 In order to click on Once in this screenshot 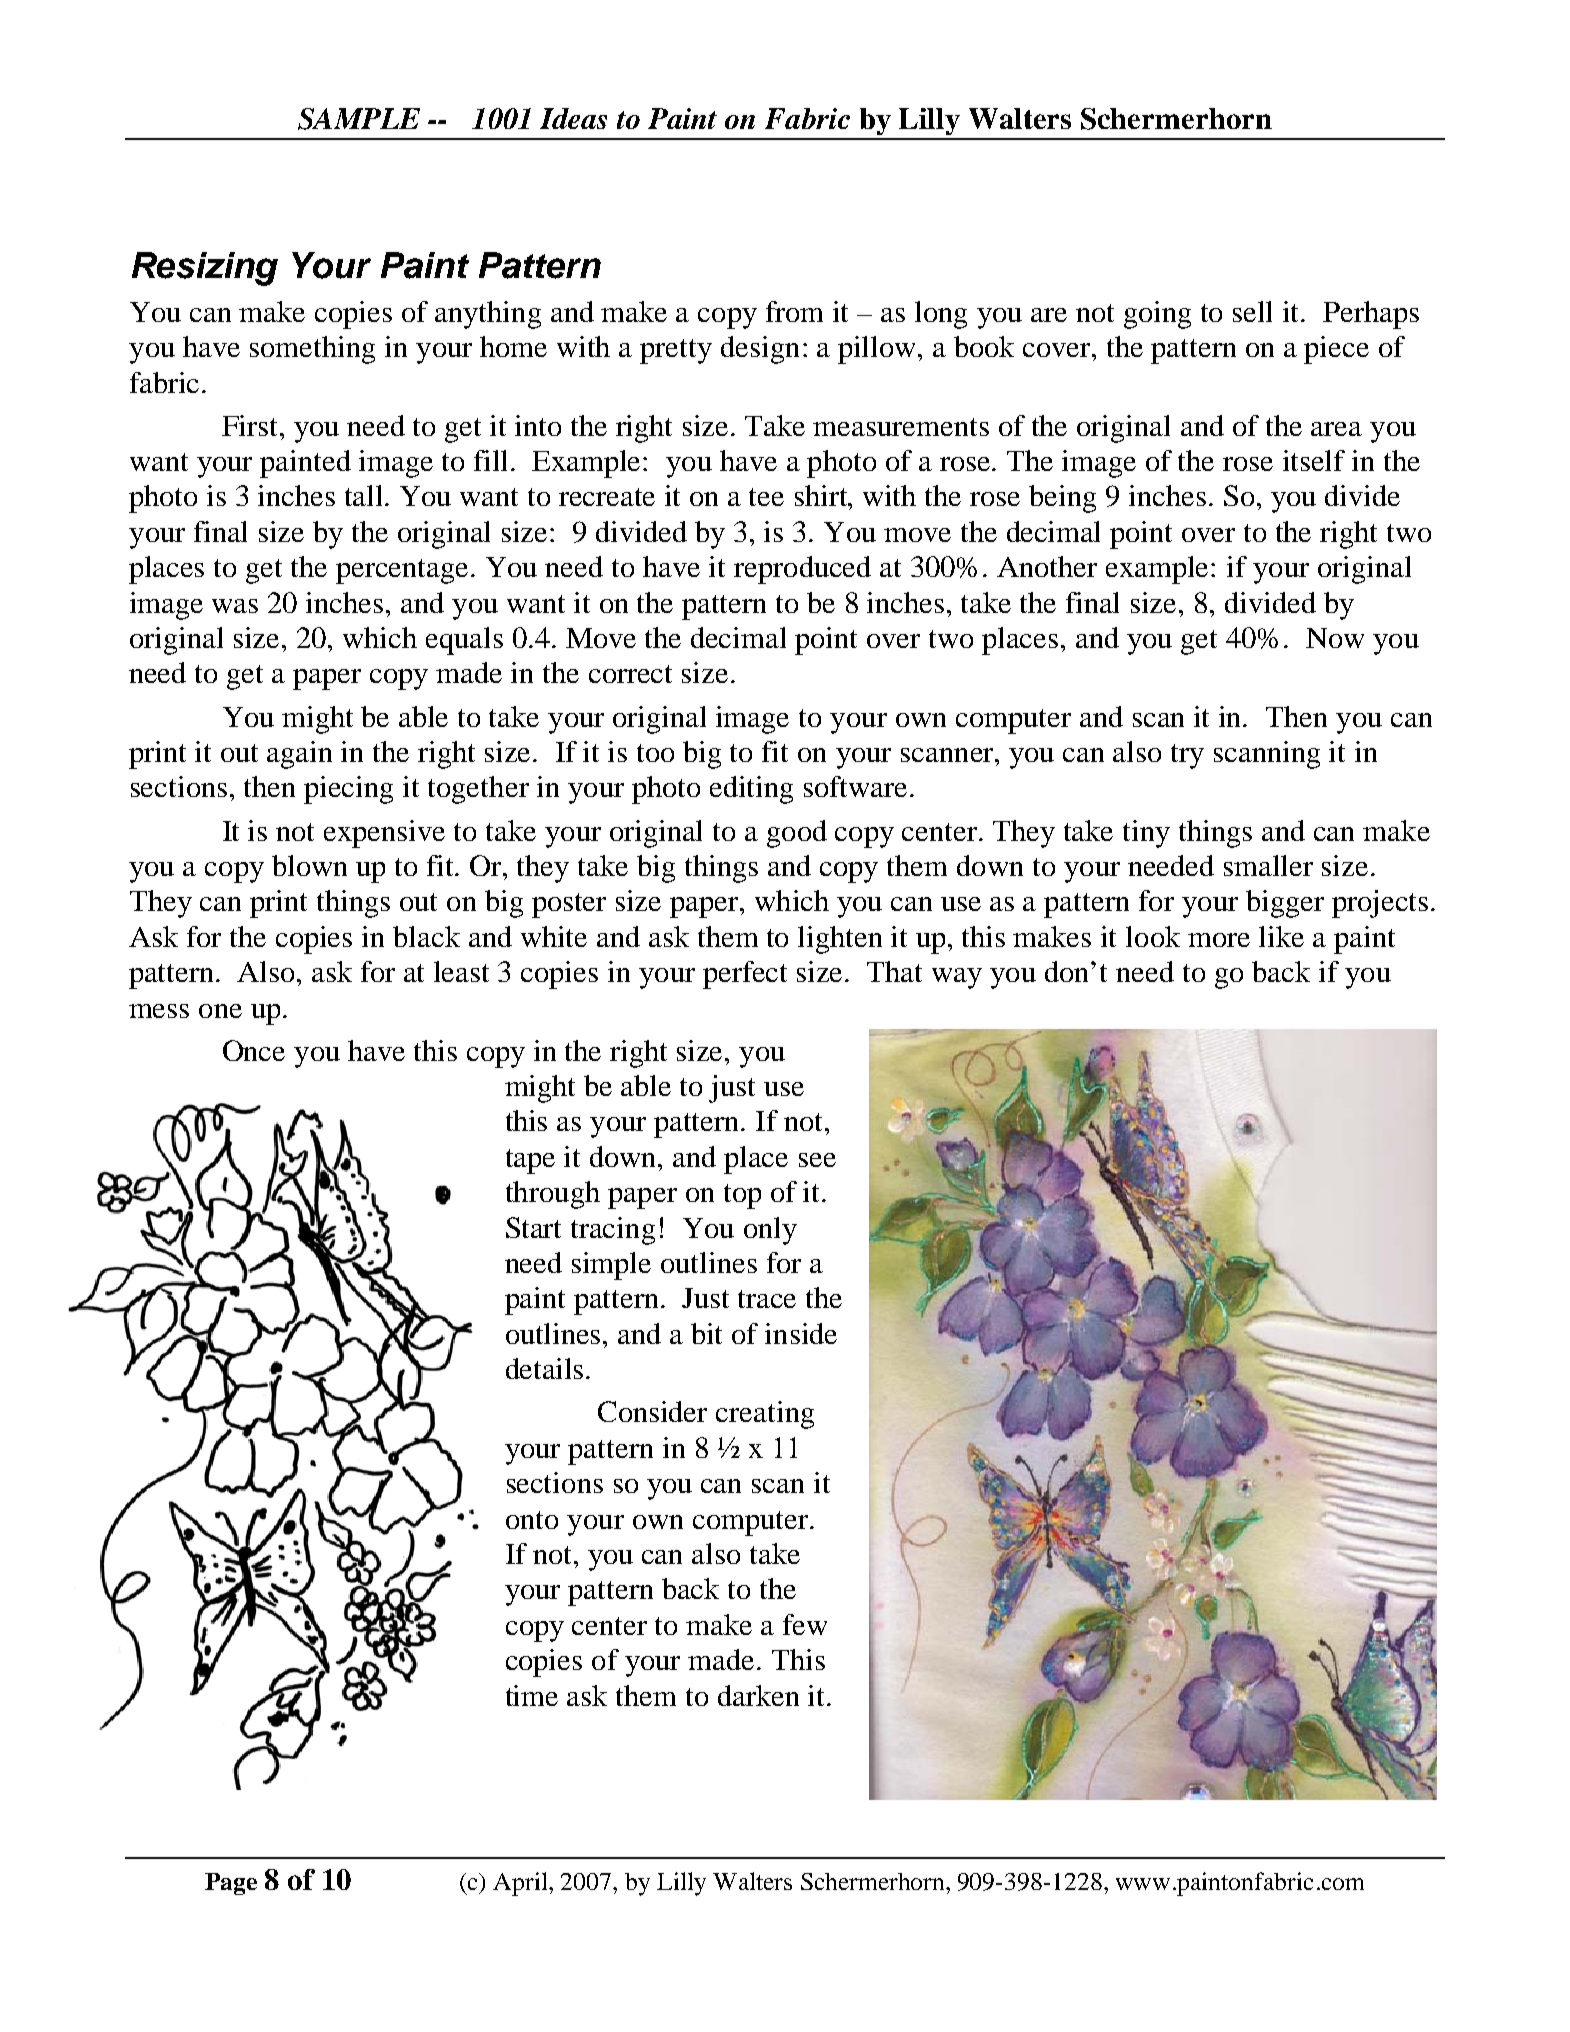, I will do `click(254, 1050)`.
